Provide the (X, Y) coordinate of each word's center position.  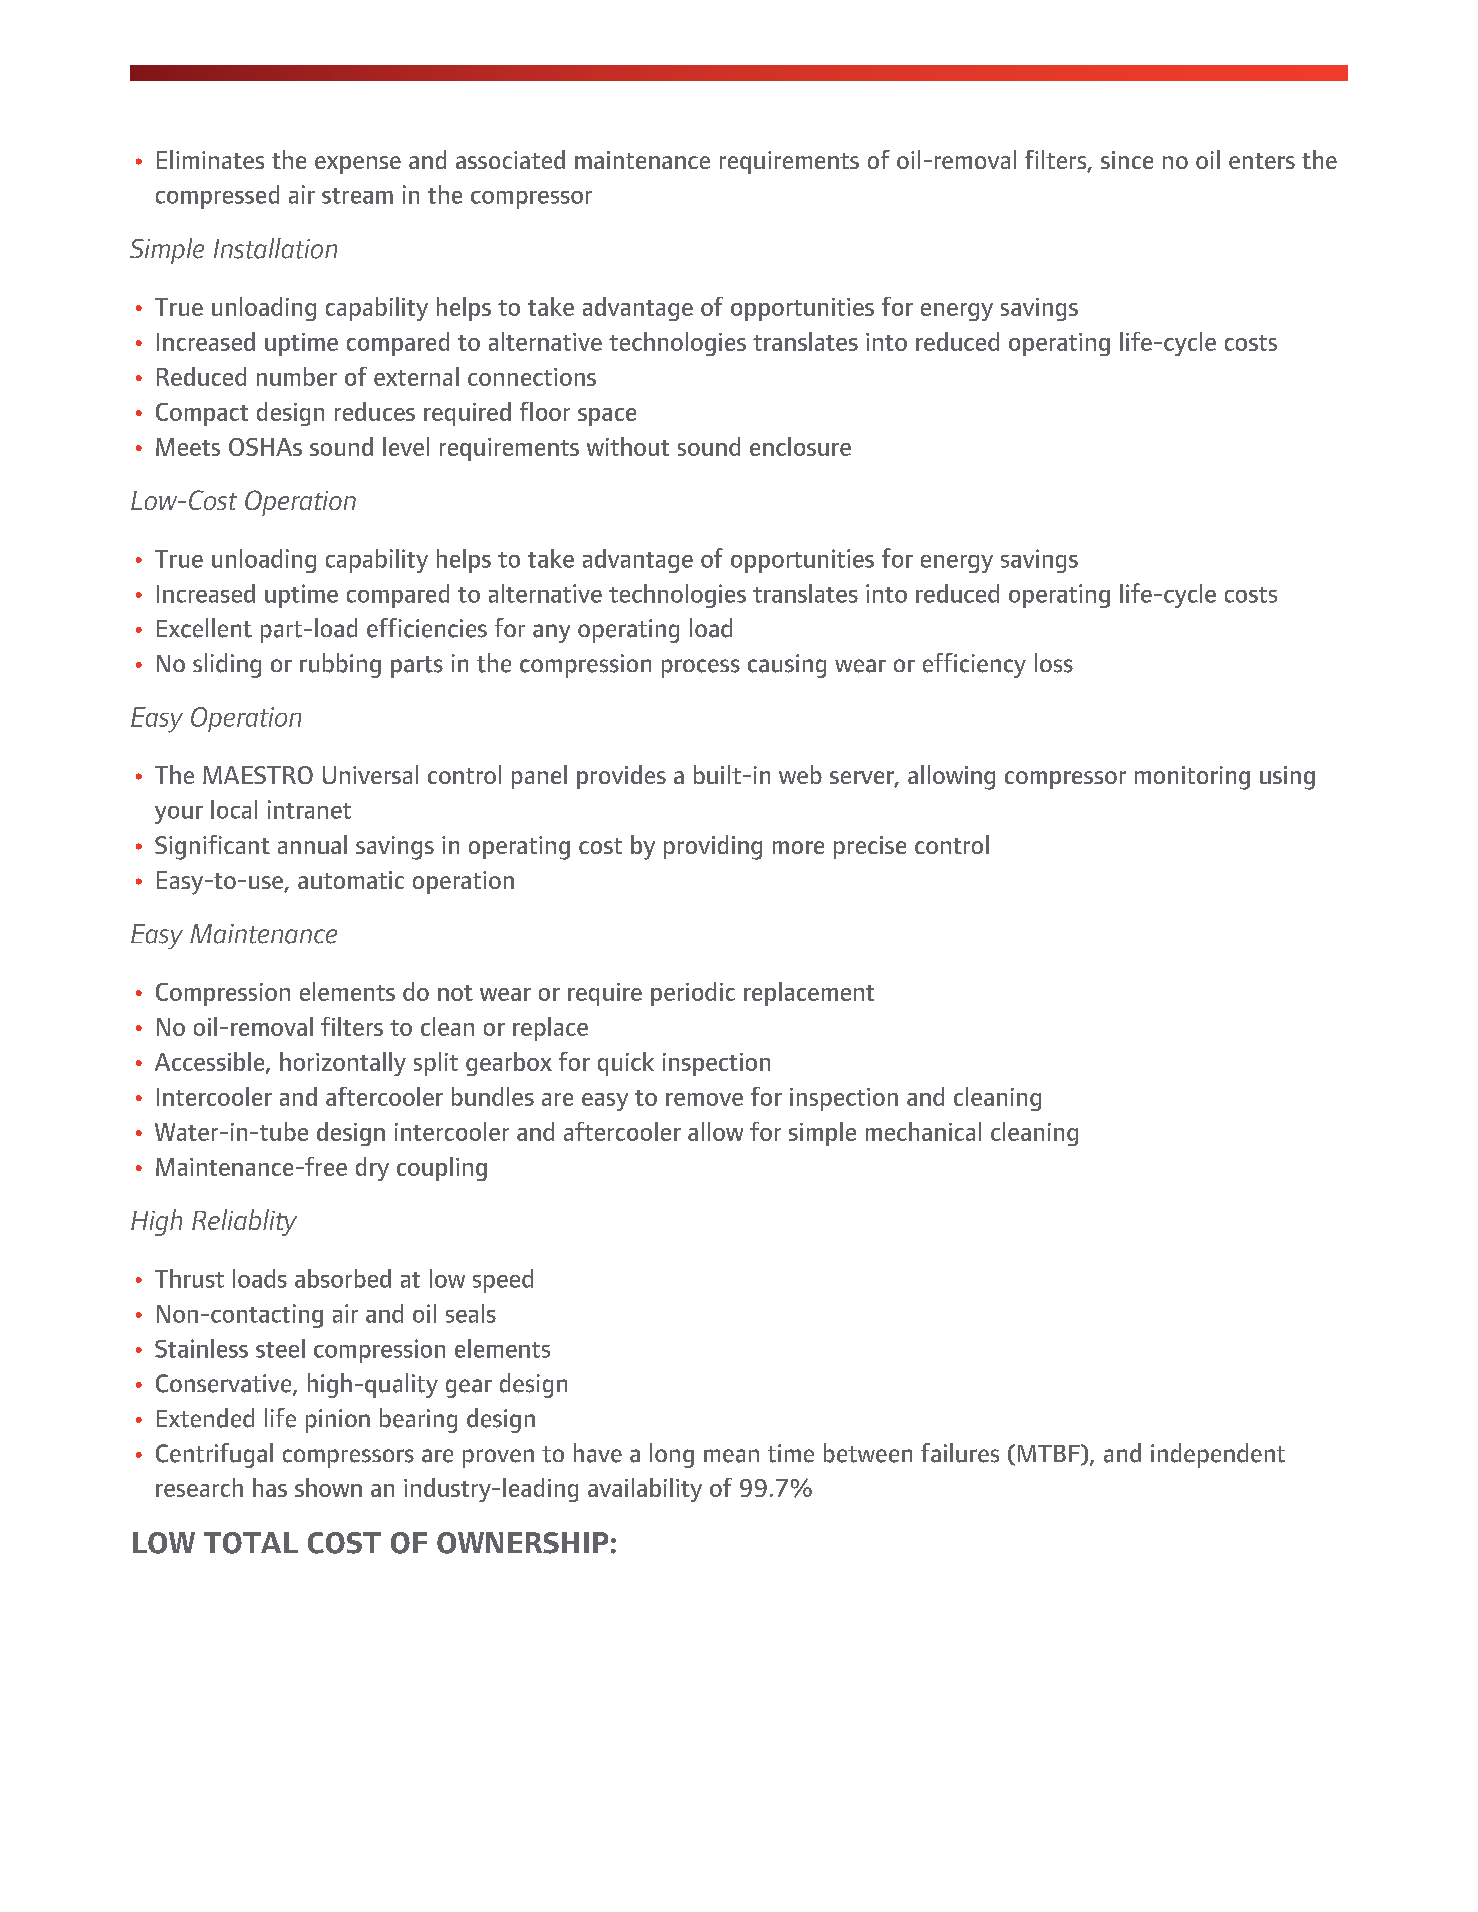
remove (704, 1099)
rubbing (340, 665)
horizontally (343, 1064)
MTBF (1050, 1454)
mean (731, 1456)
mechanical (923, 1131)
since (1127, 160)
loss (1054, 663)
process (701, 668)
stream (357, 196)
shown (328, 1487)
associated (510, 159)
